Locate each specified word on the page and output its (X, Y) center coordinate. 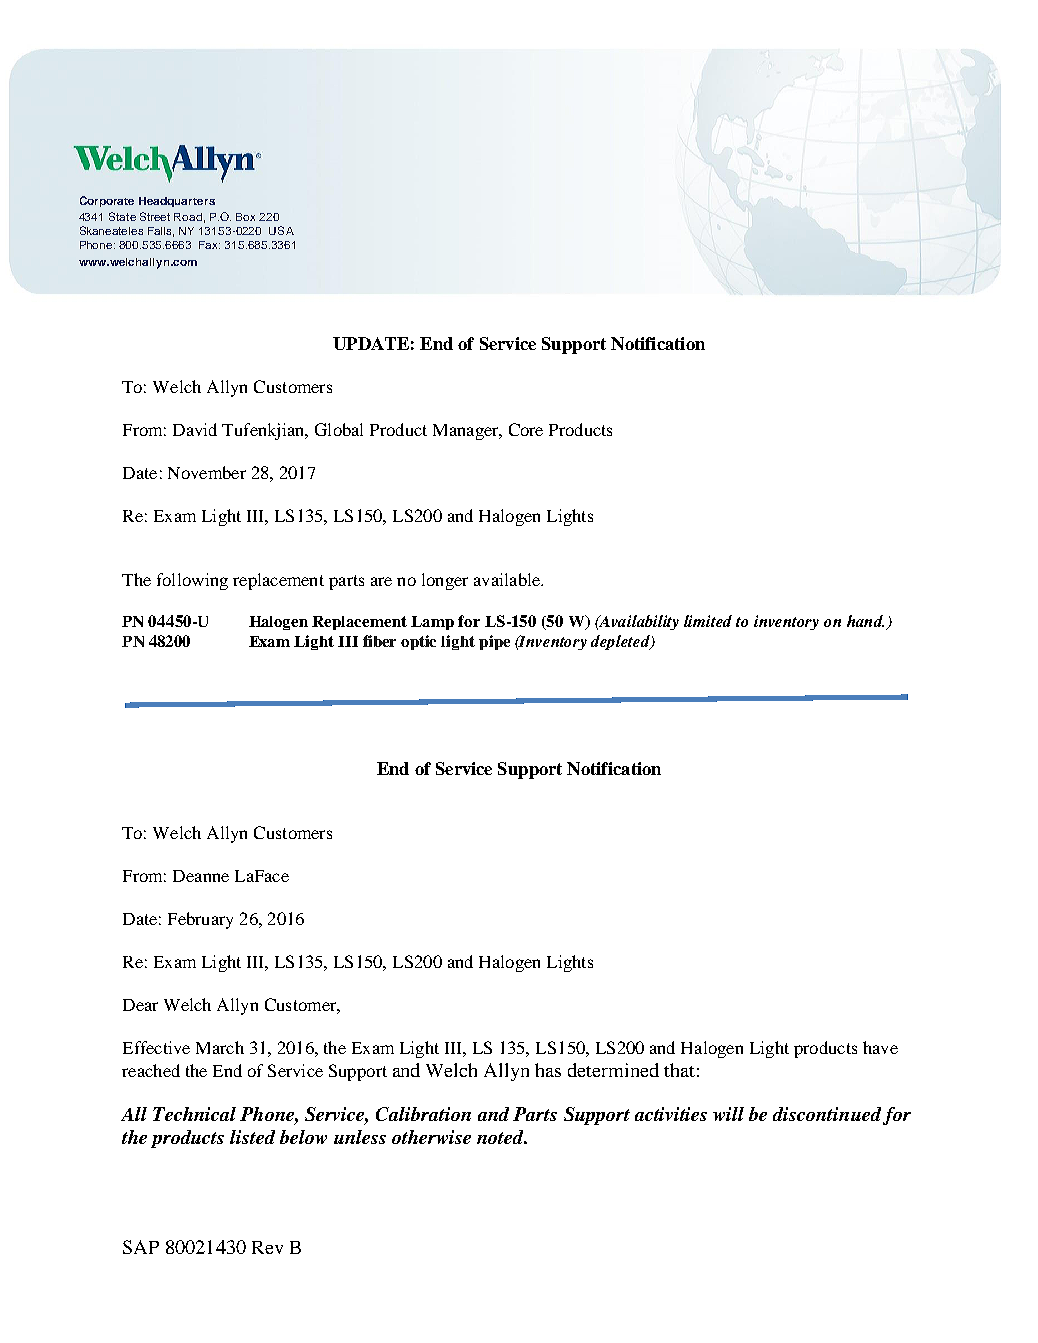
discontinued (827, 1114)
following (192, 581)
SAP (141, 1247)
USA (281, 230)
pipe (494, 642)
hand (865, 621)
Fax (209, 245)
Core (526, 429)
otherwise (431, 1137)
